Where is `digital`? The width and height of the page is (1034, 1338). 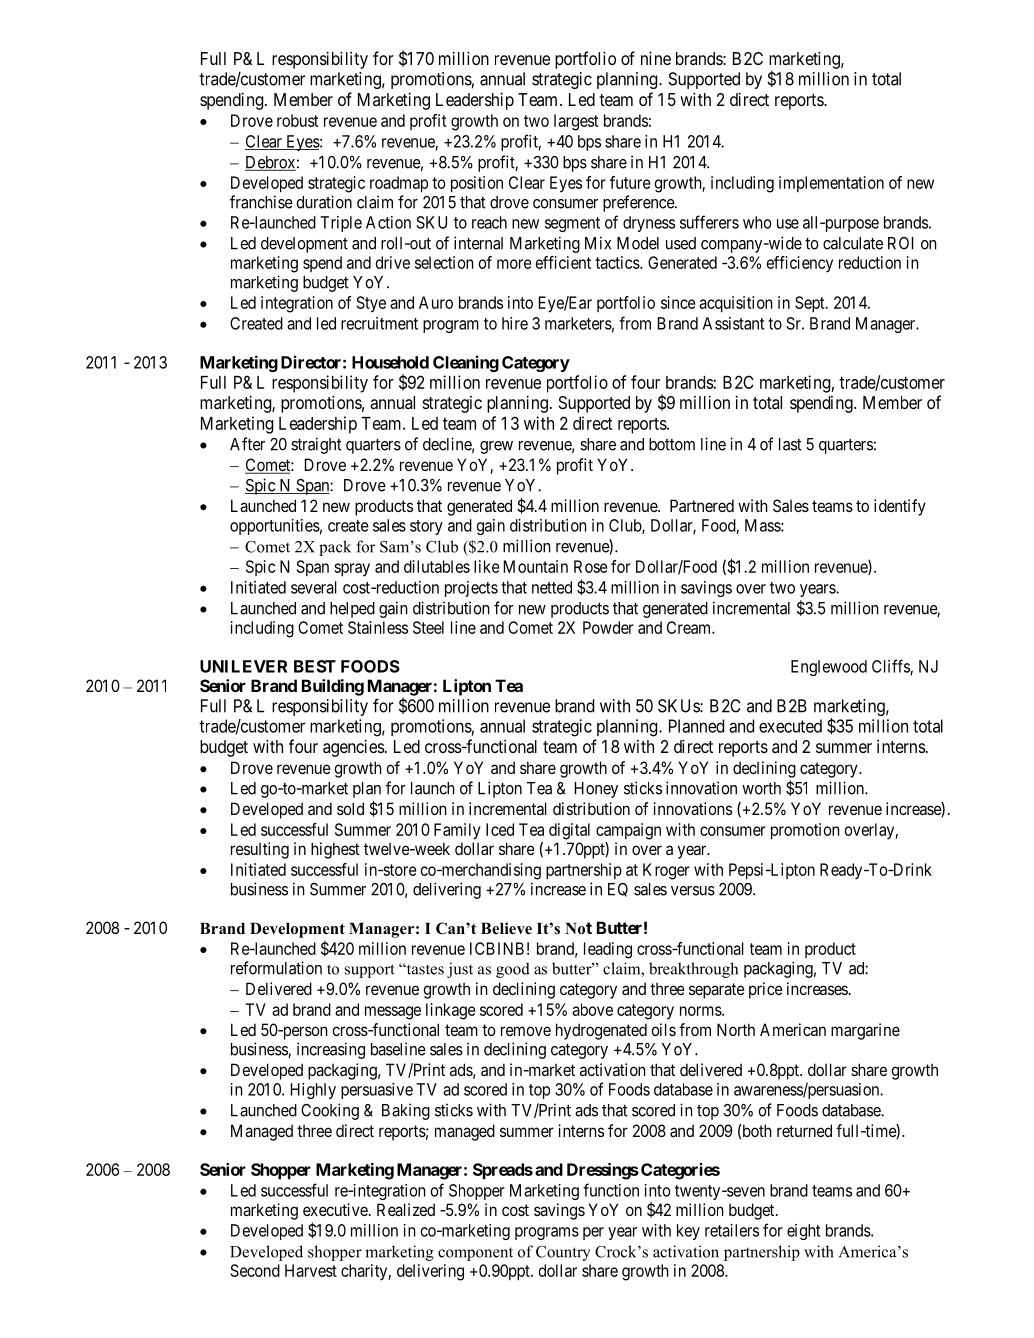
digital is located at coordinates (569, 831).
